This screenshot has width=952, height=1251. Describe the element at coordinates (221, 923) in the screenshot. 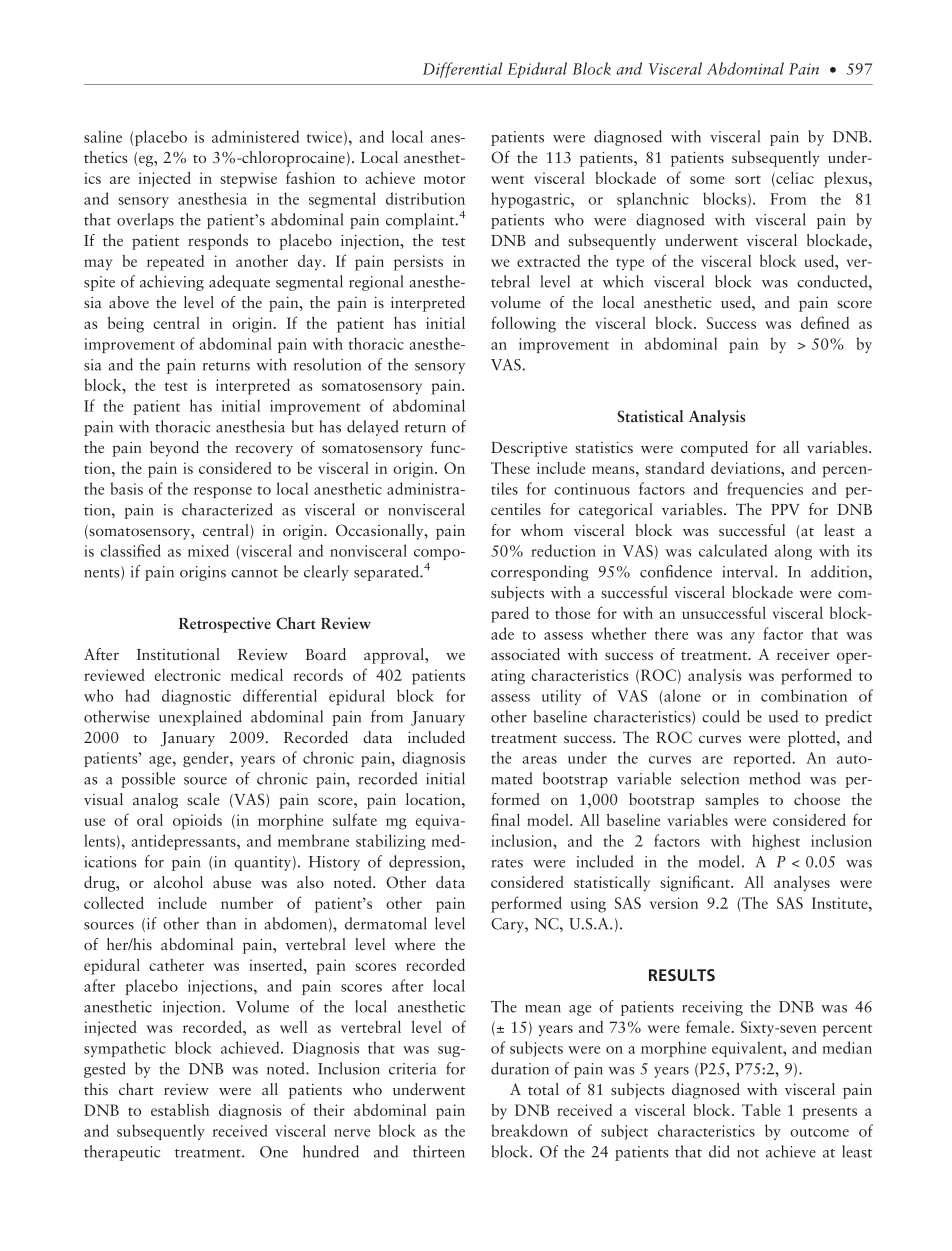

I see `than` at that location.
